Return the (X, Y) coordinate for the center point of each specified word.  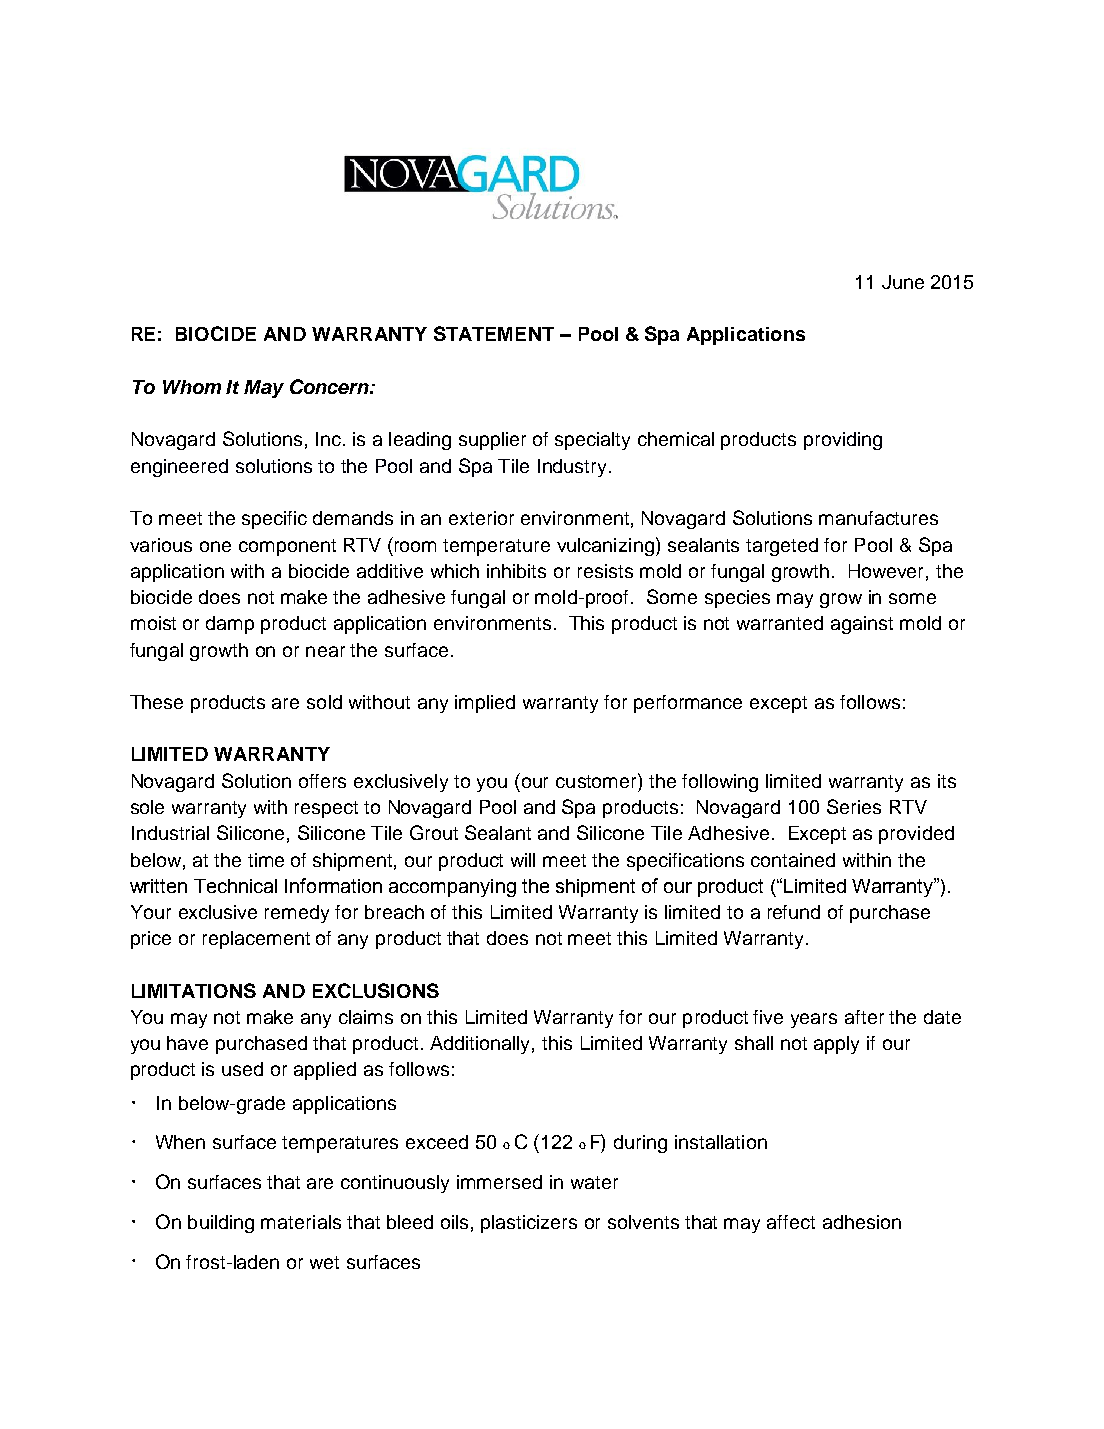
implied (485, 704)
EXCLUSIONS (376, 990)
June (903, 282)
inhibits (516, 571)
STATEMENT (494, 333)
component (287, 547)
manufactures (878, 518)
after (864, 1017)
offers (322, 781)
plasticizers (529, 1224)
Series (854, 806)
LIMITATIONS (194, 990)
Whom (192, 387)
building (221, 1224)
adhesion (862, 1222)
